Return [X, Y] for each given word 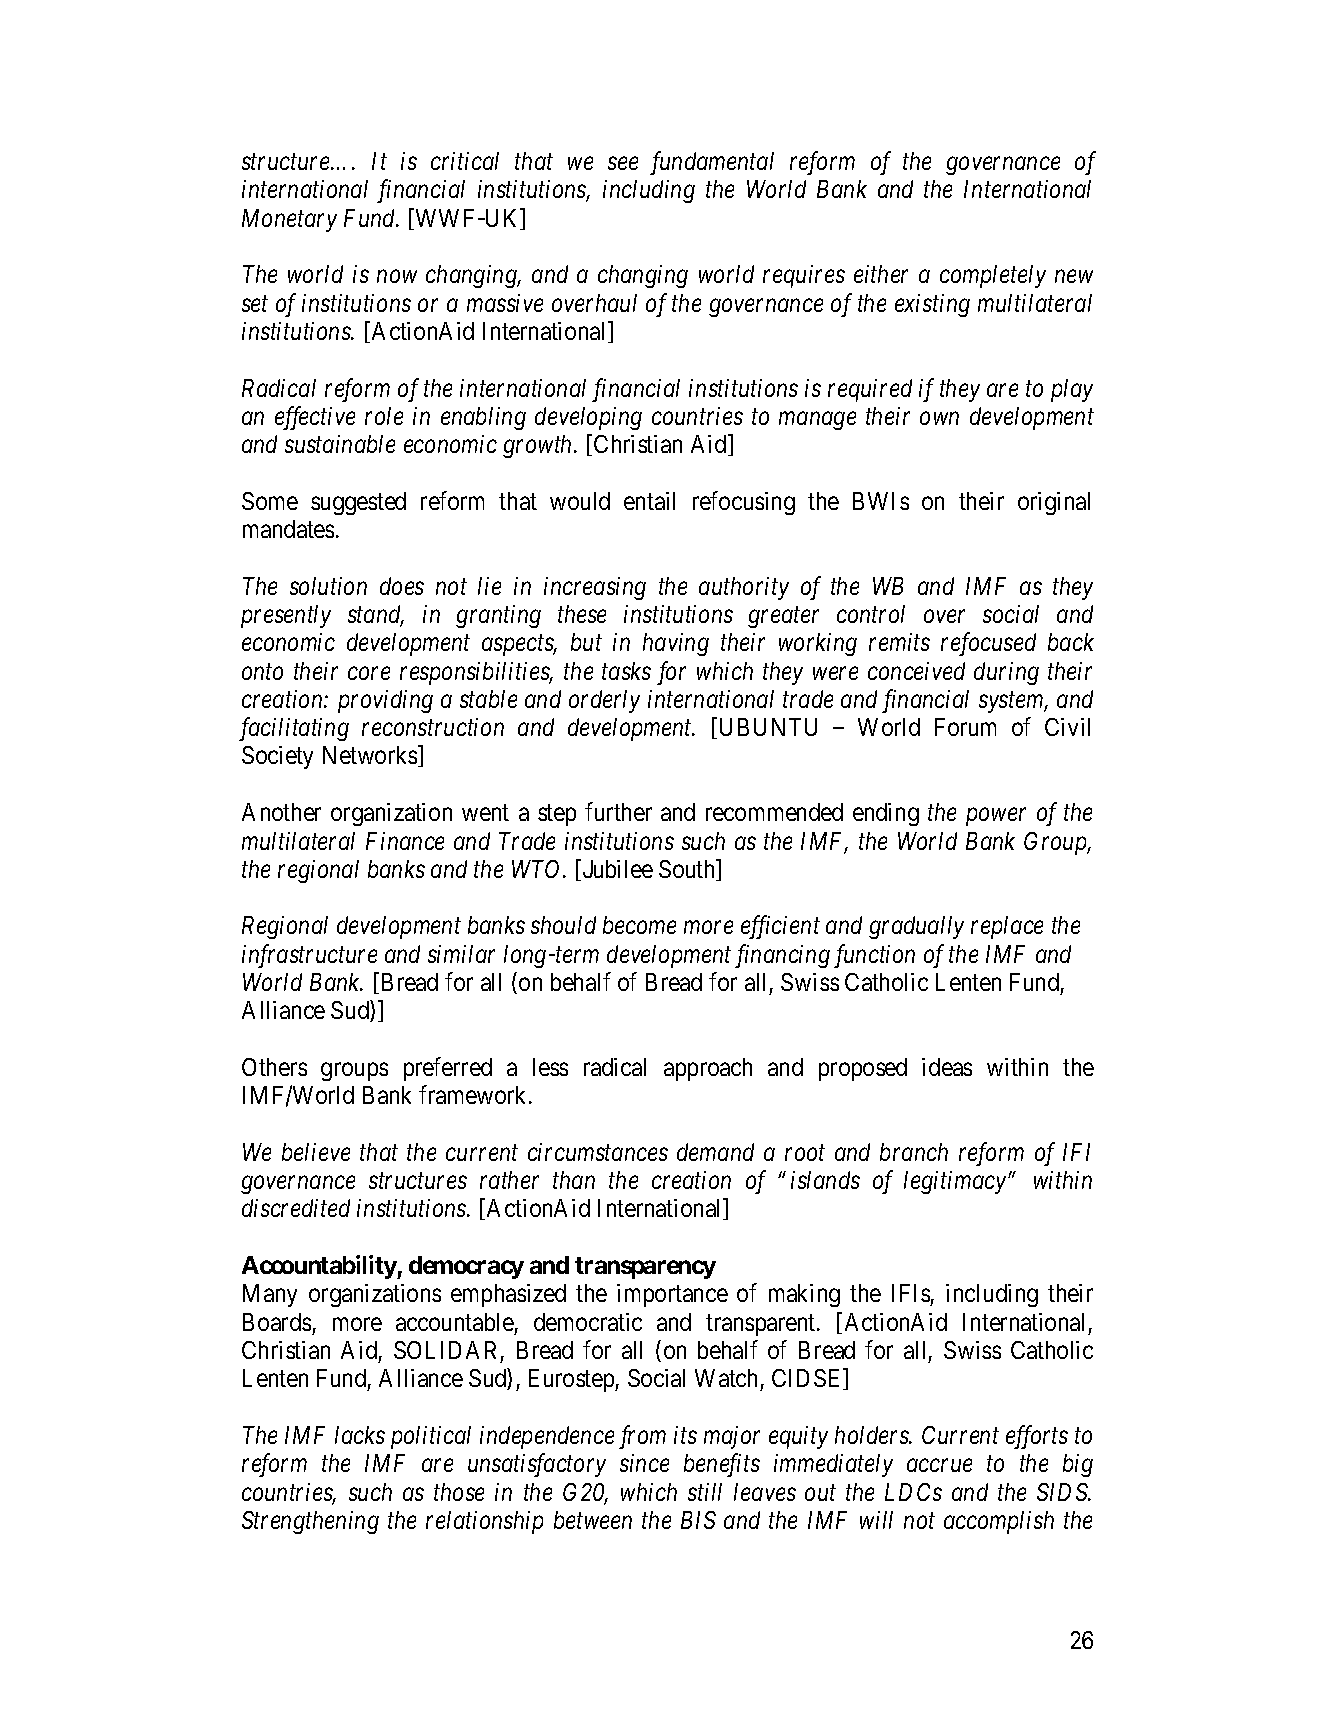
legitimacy [955, 1182]
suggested [358, 503]
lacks [360, 1435]
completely [993, 276]
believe [316, 1152]
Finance [405, 841]
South [688, 870]
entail [649, 501]
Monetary [289, 220]
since [644, 1463]
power [996, 817]
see [623, 163]
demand [715, 1152]
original [1054, 503]
